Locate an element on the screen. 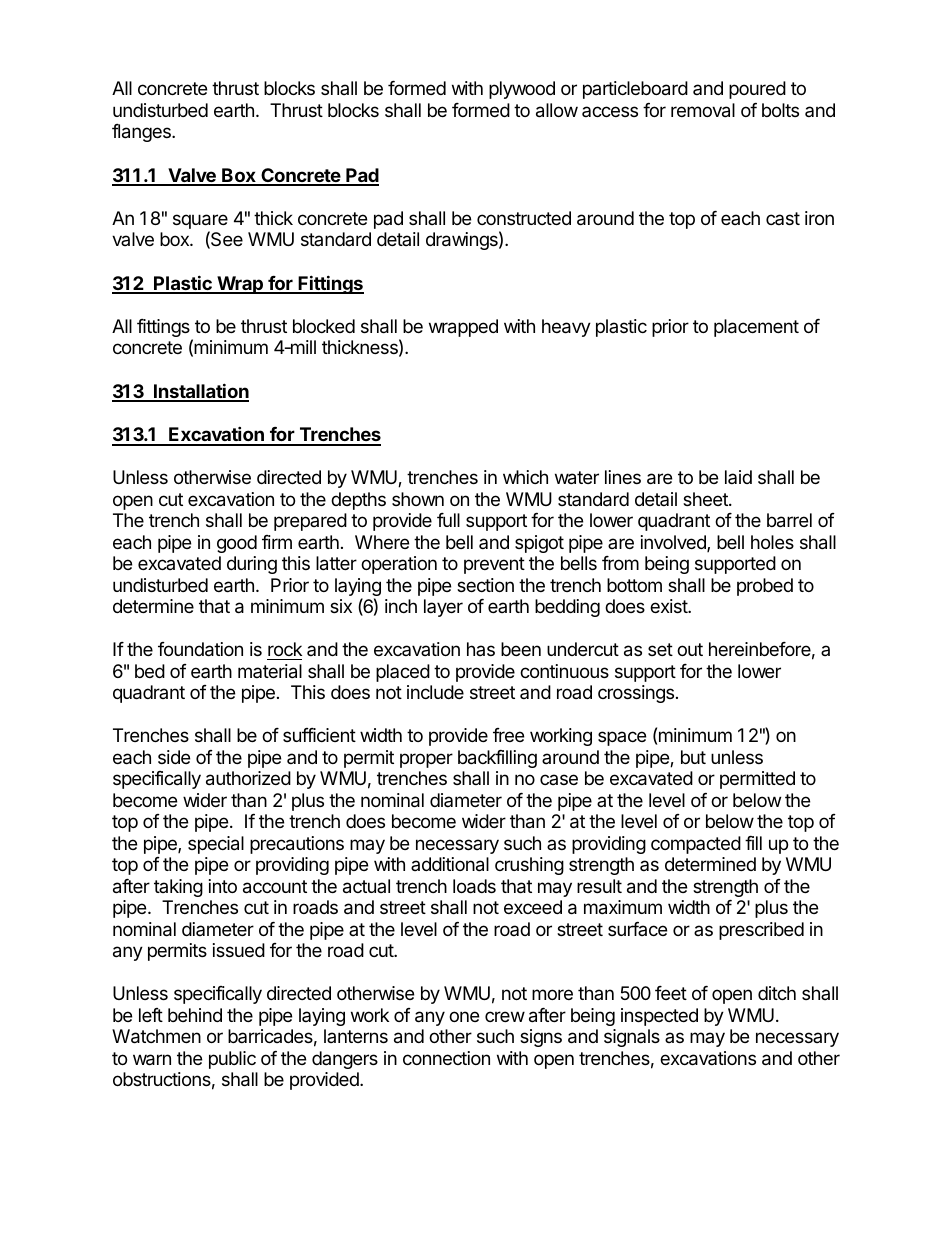 This screenshot has width=952, height=1233. authorized is located at coordinates (248, 778).
